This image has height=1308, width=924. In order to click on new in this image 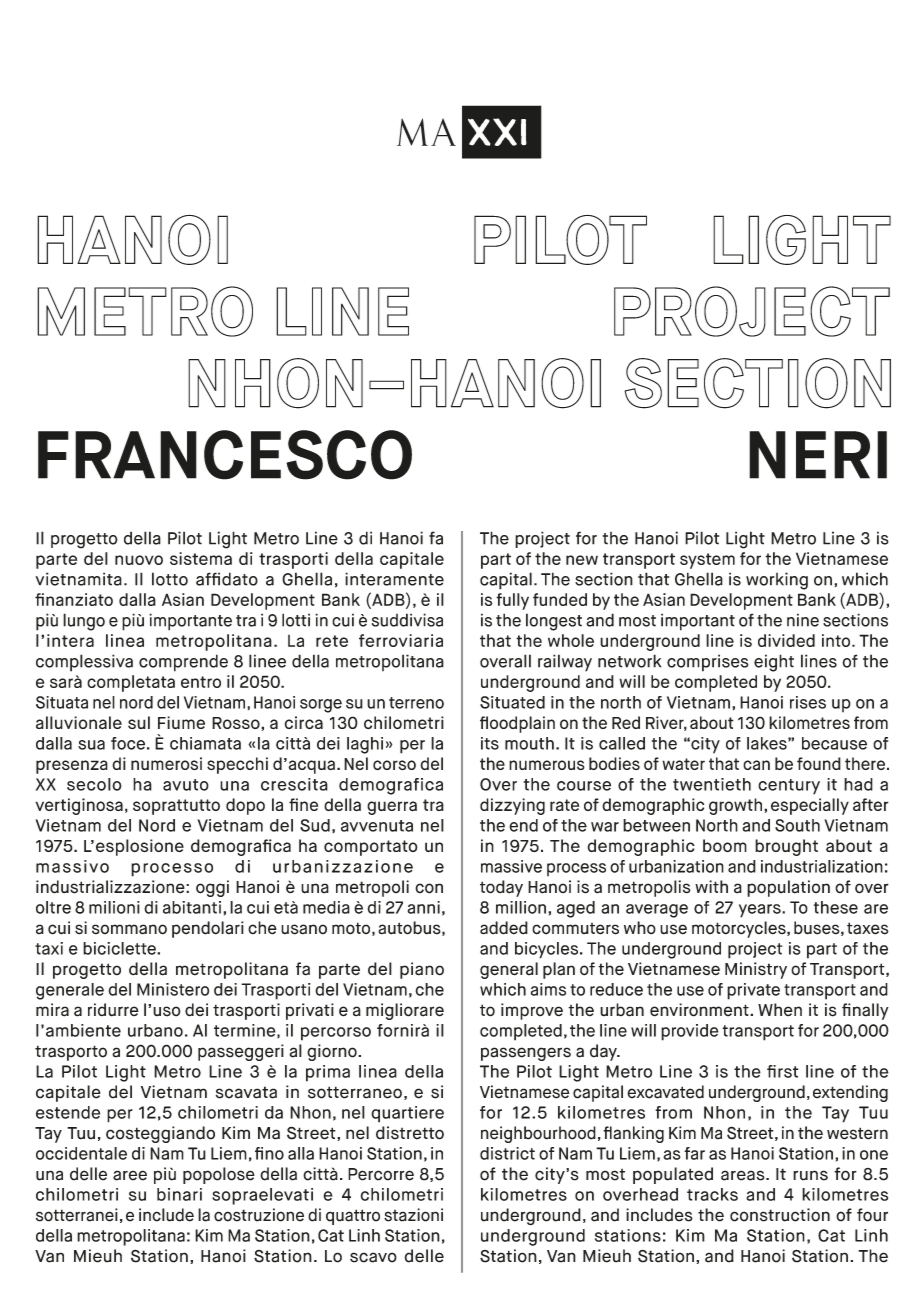, I will do `click(582, 560)`.
